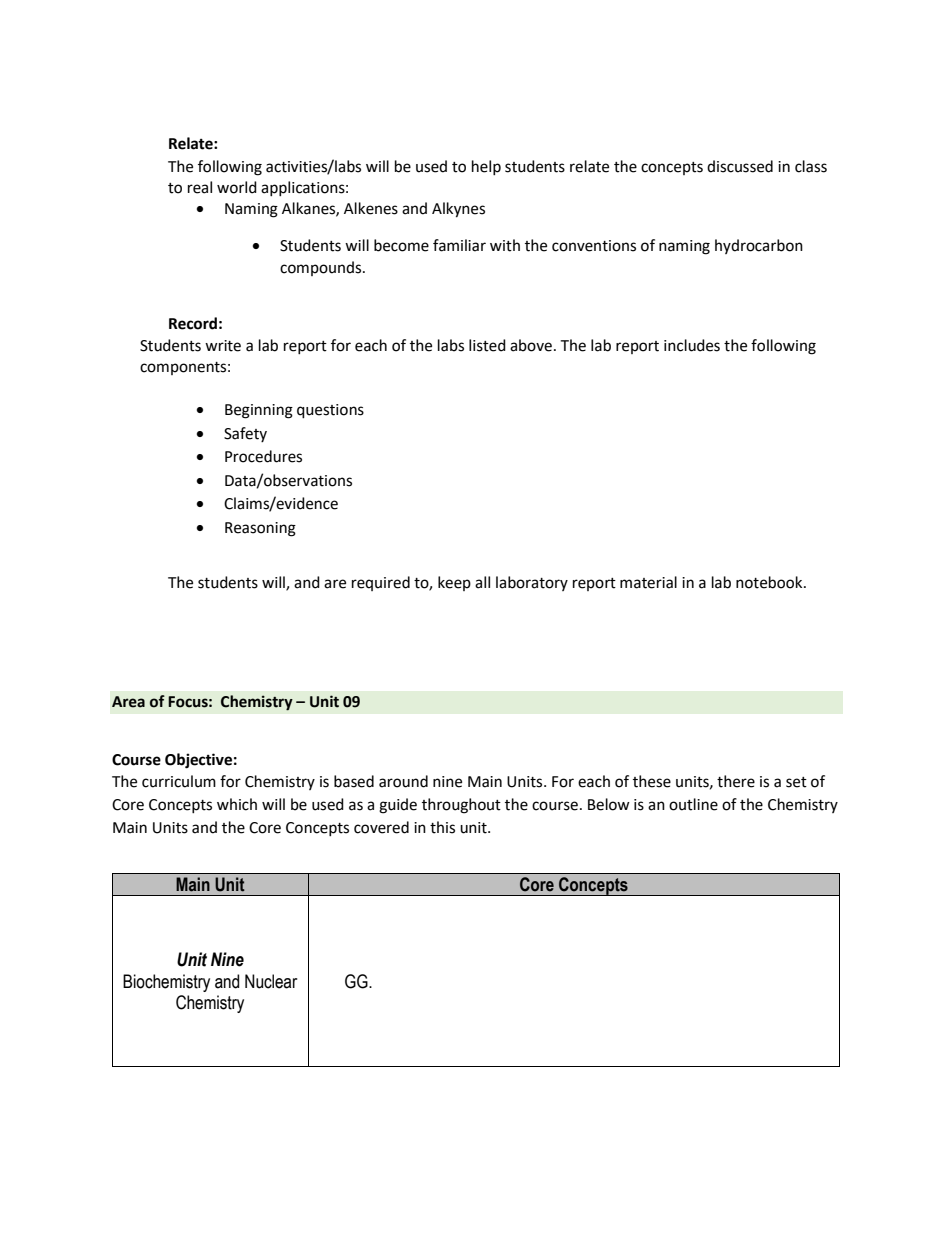 The height and width of the document is (1233, 952). I want to click on Nuclear, so click(271, 981).
